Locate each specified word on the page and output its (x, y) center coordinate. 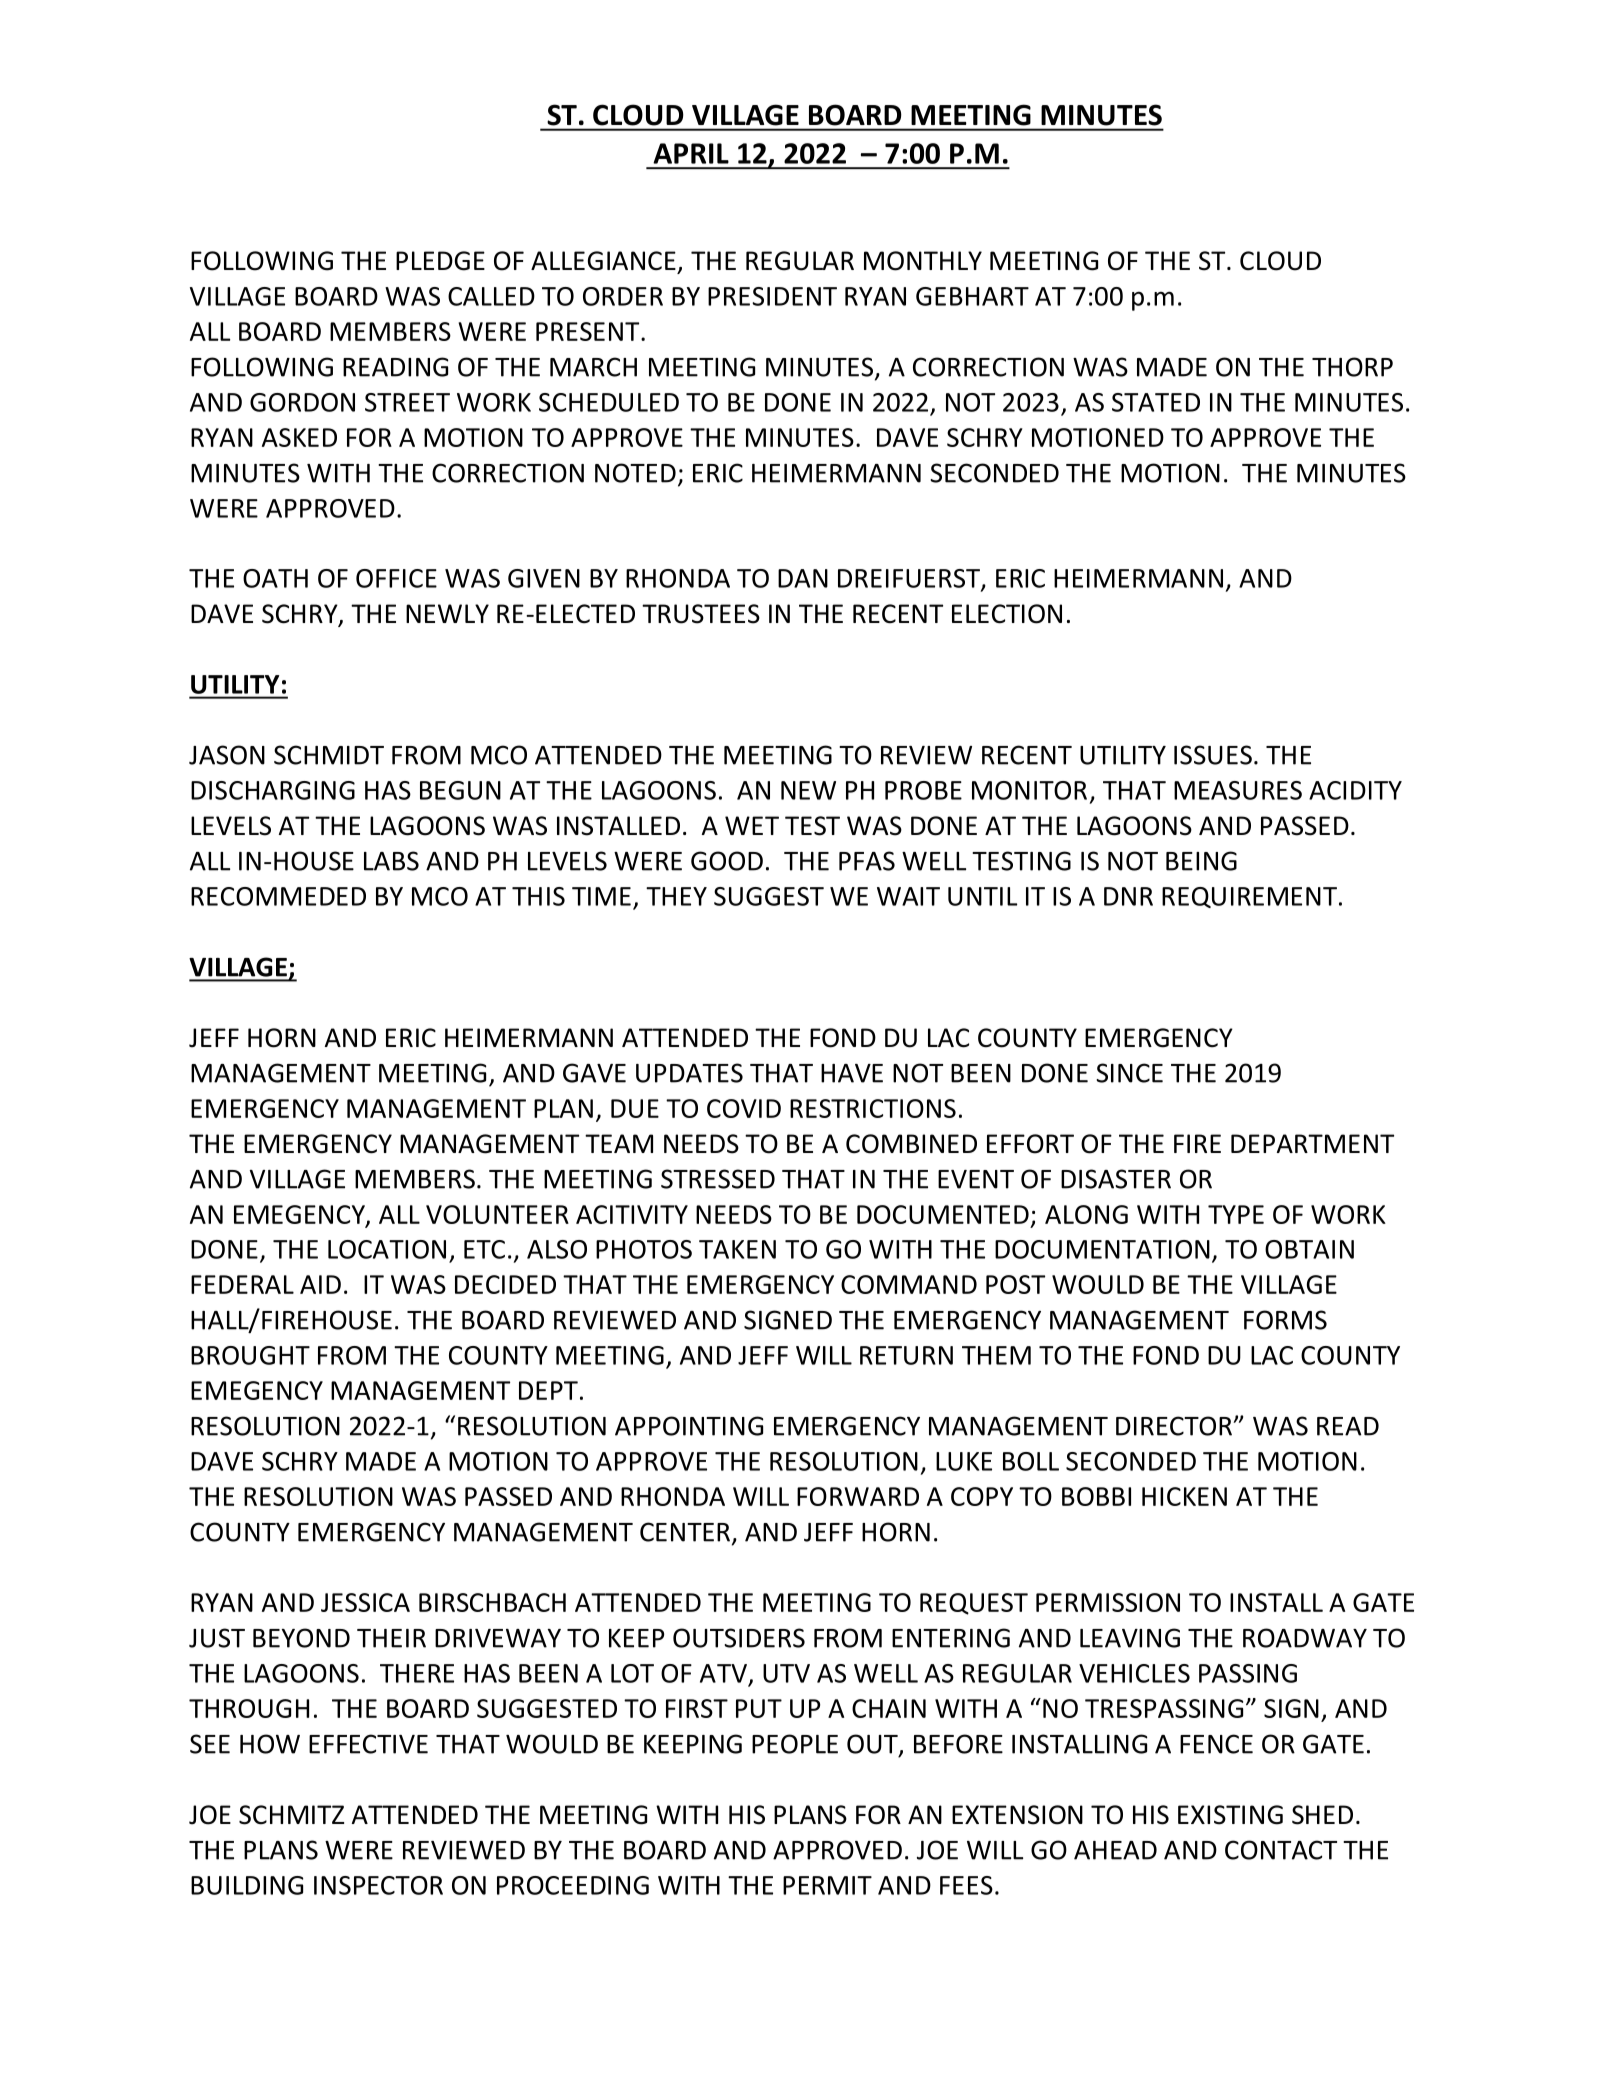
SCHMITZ (291, 1815)
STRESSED (718, 1179)
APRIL (691, 153)
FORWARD (858, 1496)
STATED (1156, 402)
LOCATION (387, 1249)
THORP (1352, 367)
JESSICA (365, 1602)
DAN (803, 578)
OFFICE (396, 578)
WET (752, 825)
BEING (1201, 861)
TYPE (1236, 1214)
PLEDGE (440, 261)
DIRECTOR (1175, 1426)
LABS (391, 861)
